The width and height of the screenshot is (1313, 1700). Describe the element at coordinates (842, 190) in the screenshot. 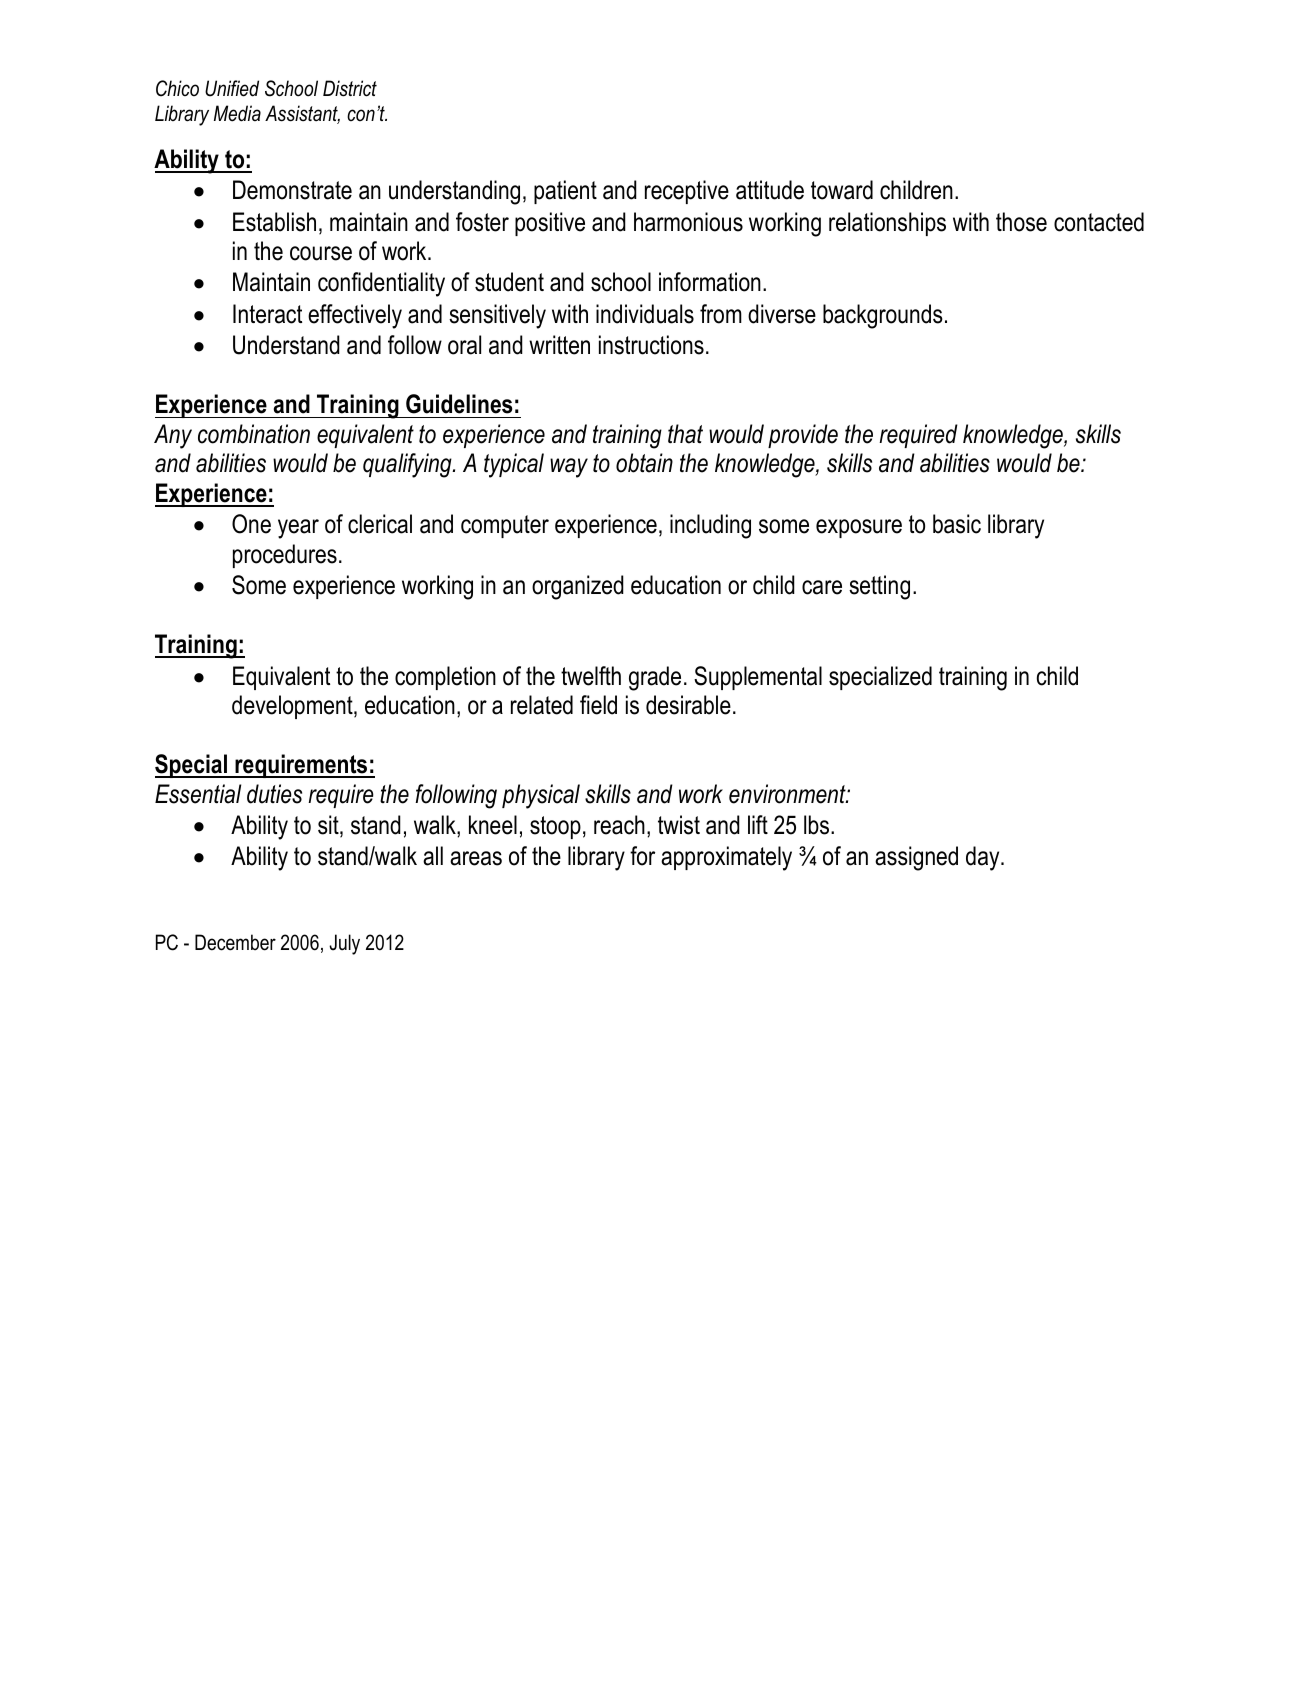

I see `toward` at that location.
